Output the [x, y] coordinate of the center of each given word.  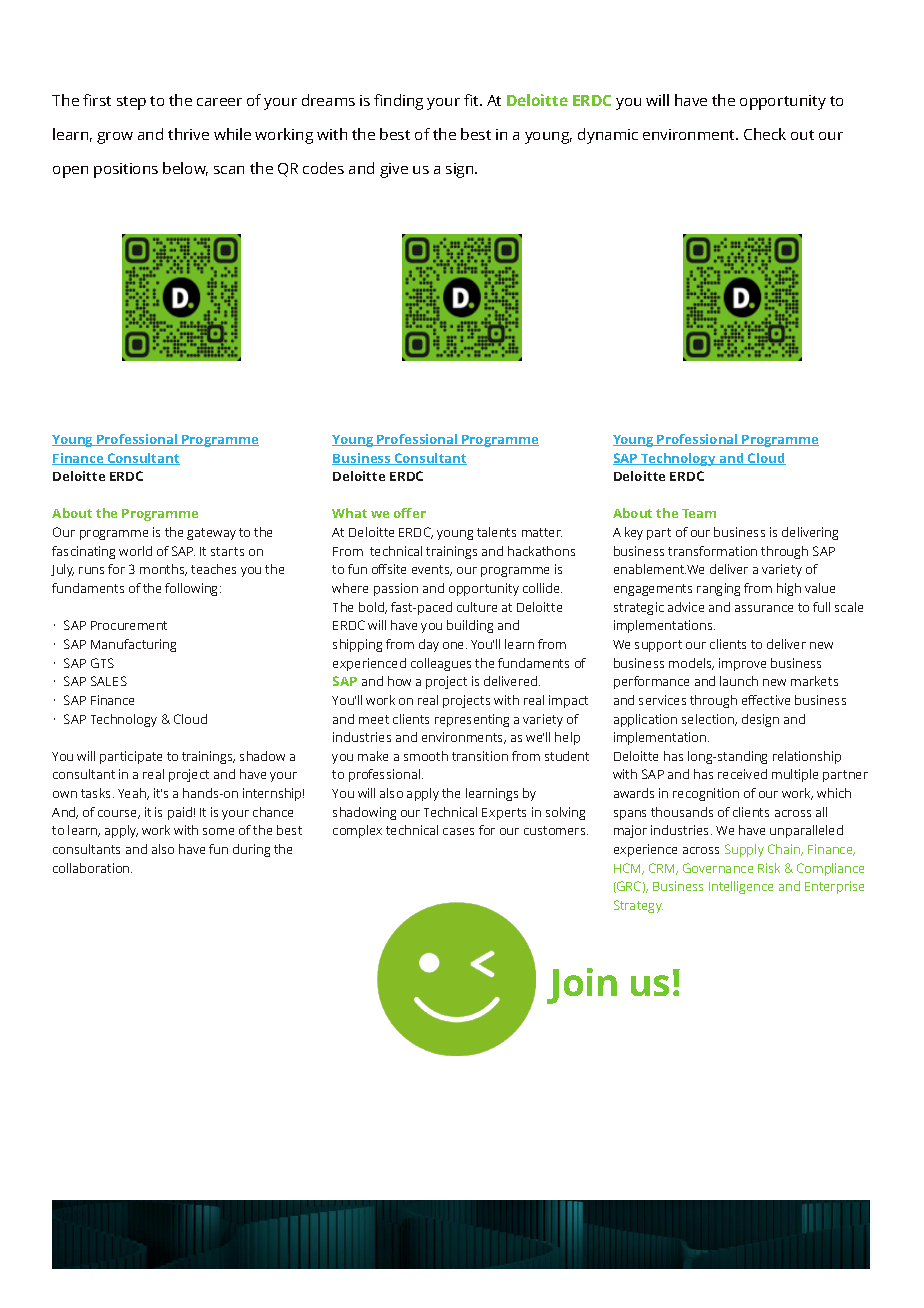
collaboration [92, 868]
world [135, 551]
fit [472, 100]
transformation [712, 551]
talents [496, 532]
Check [765, 134]
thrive [188, 134]
